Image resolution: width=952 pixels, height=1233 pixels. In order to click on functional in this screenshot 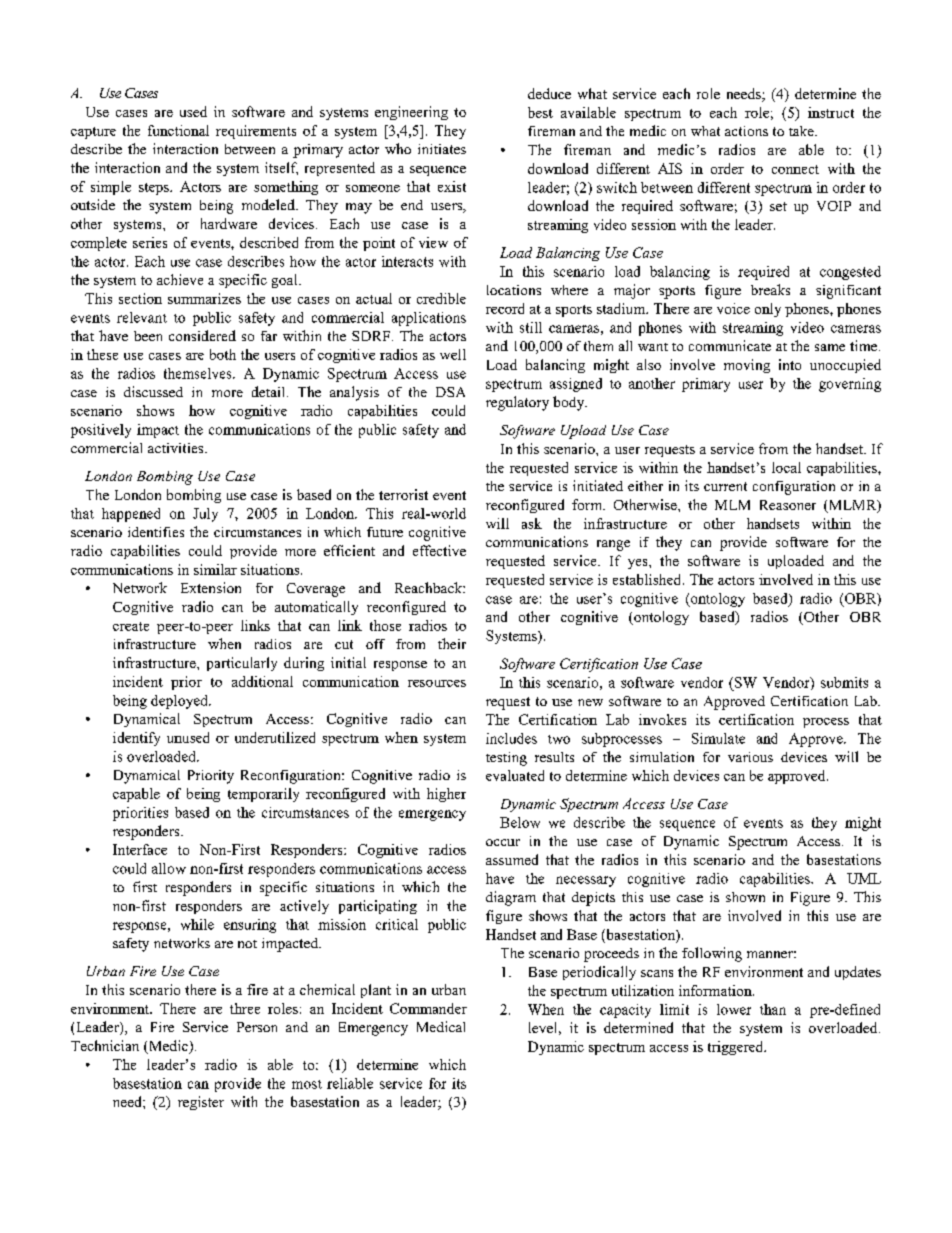, I will do `click(178, 130)`.
